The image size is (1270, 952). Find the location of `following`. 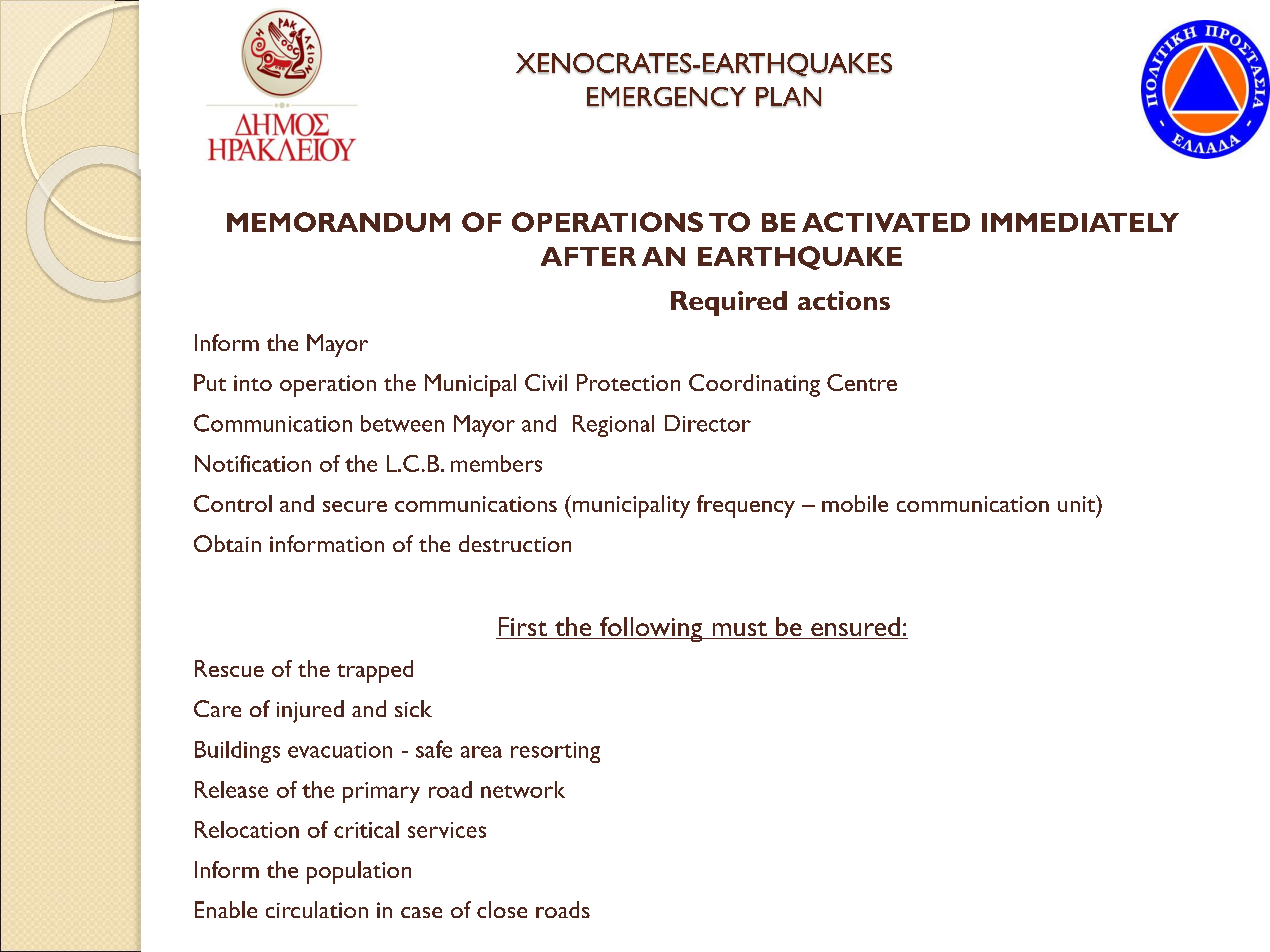

following is located at coordinates (651, 629).
